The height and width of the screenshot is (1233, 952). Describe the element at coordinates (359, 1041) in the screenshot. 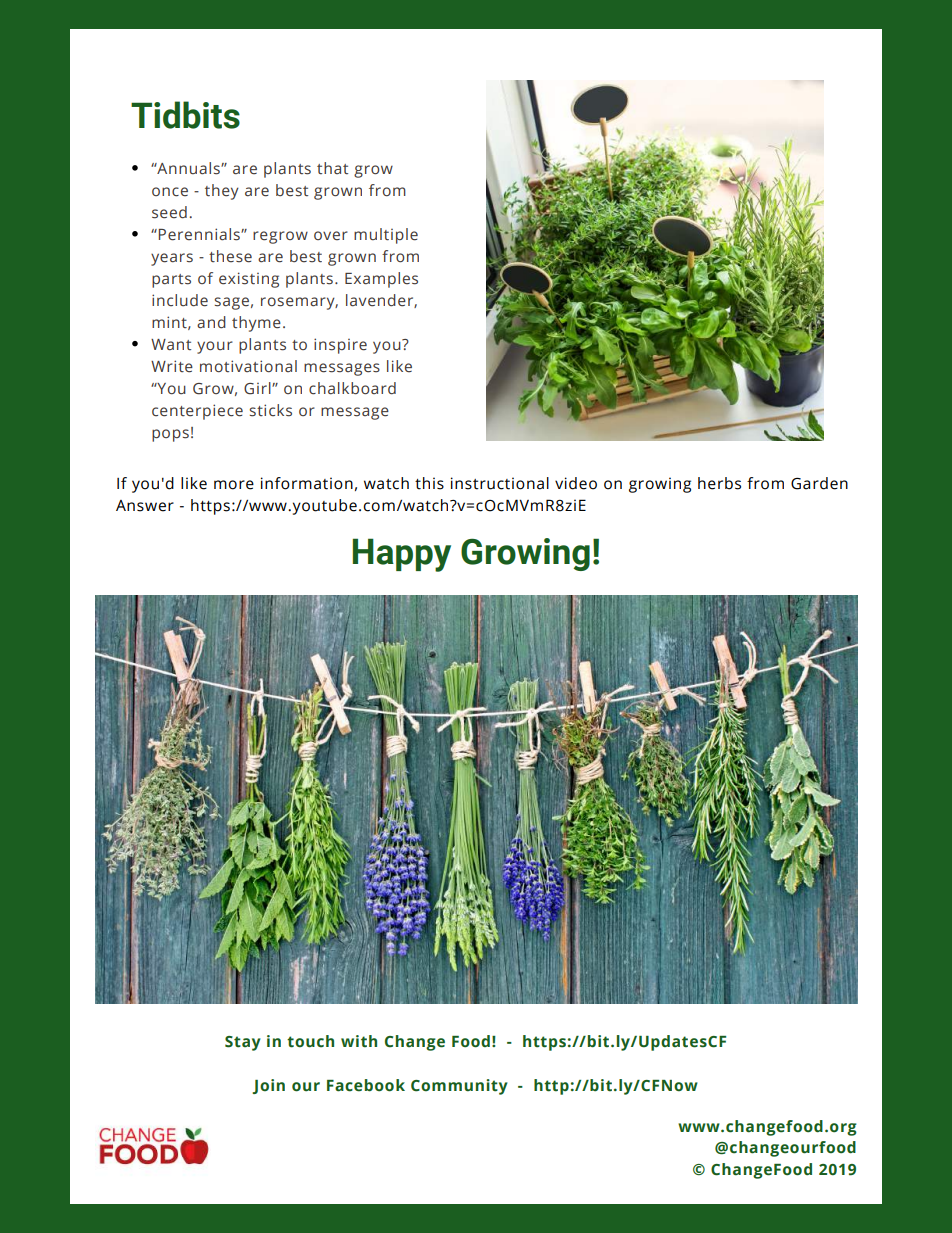

I see `with` at that location.
